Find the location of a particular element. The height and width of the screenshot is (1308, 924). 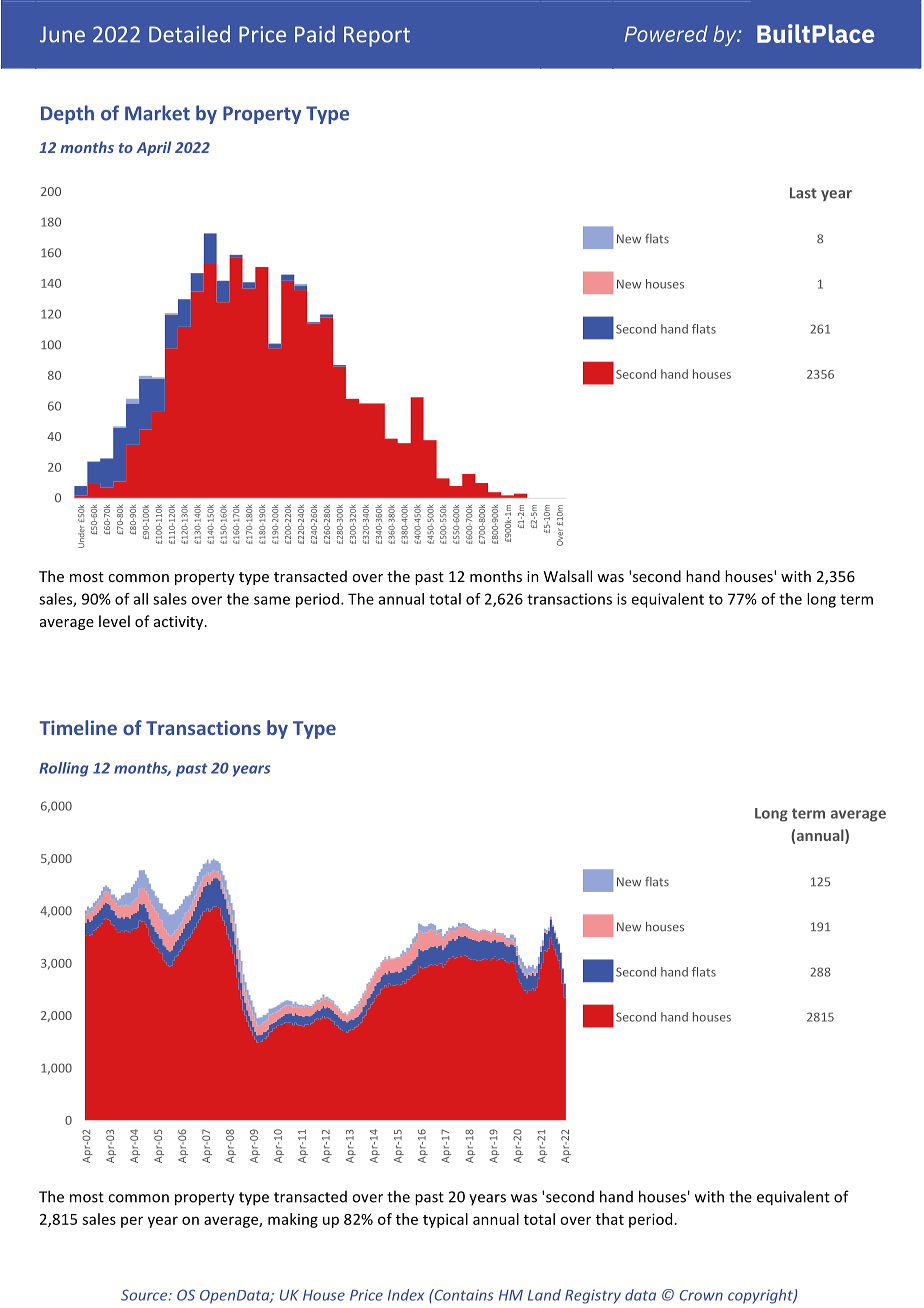

that is located at coordinates (610, 1219).
